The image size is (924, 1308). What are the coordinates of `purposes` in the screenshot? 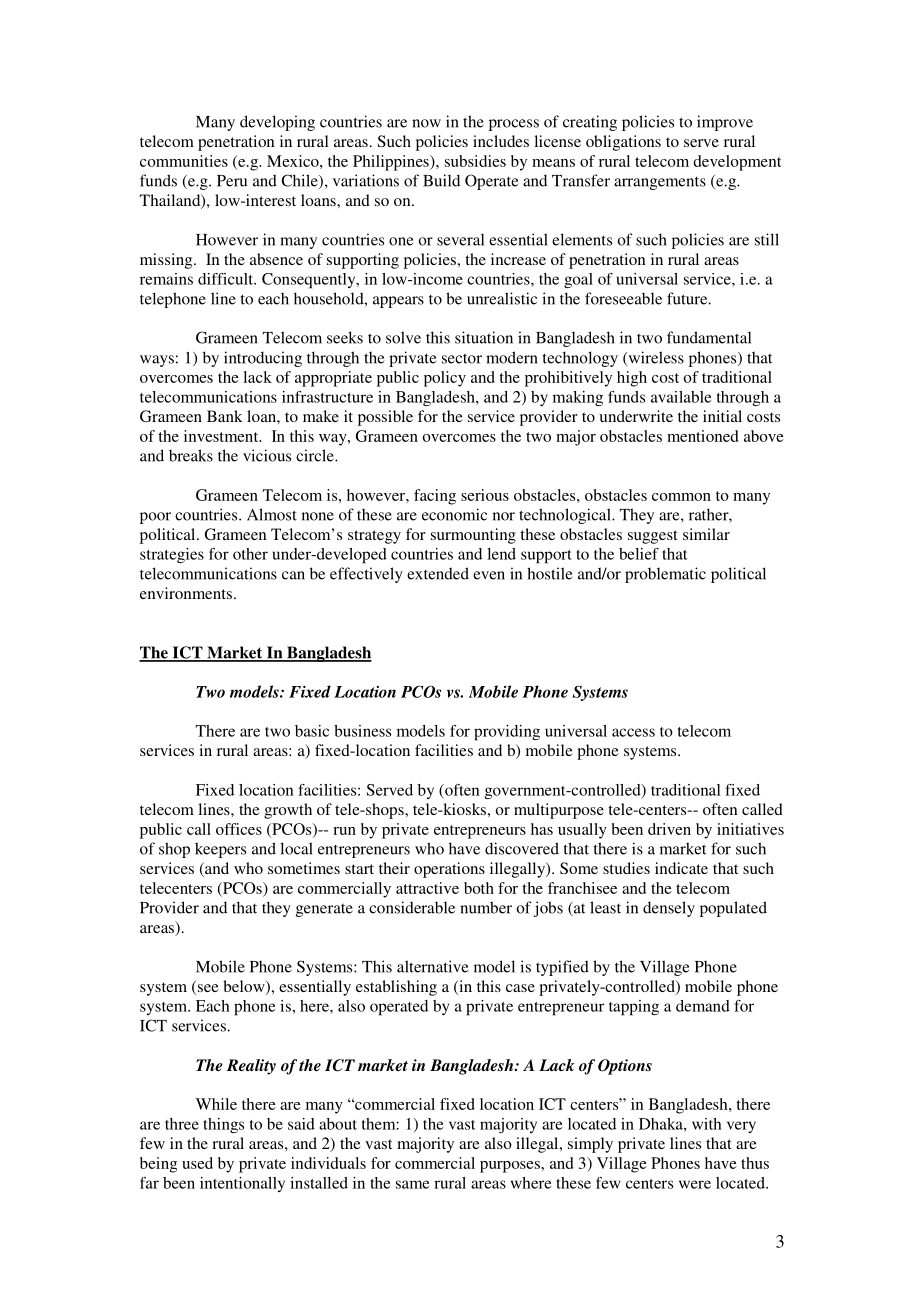 It's located at (511, 1167).
